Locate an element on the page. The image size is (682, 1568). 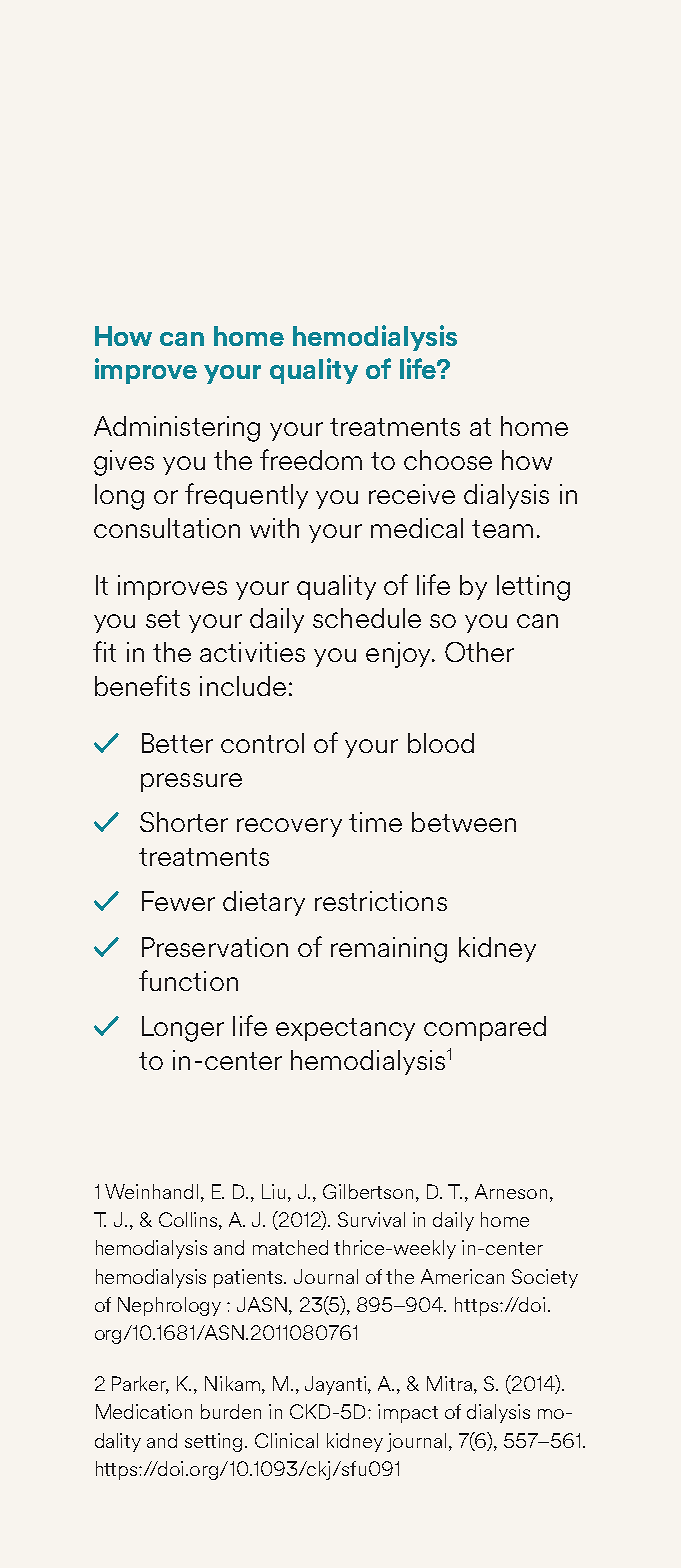
between is located at coordinates (464, 822).
